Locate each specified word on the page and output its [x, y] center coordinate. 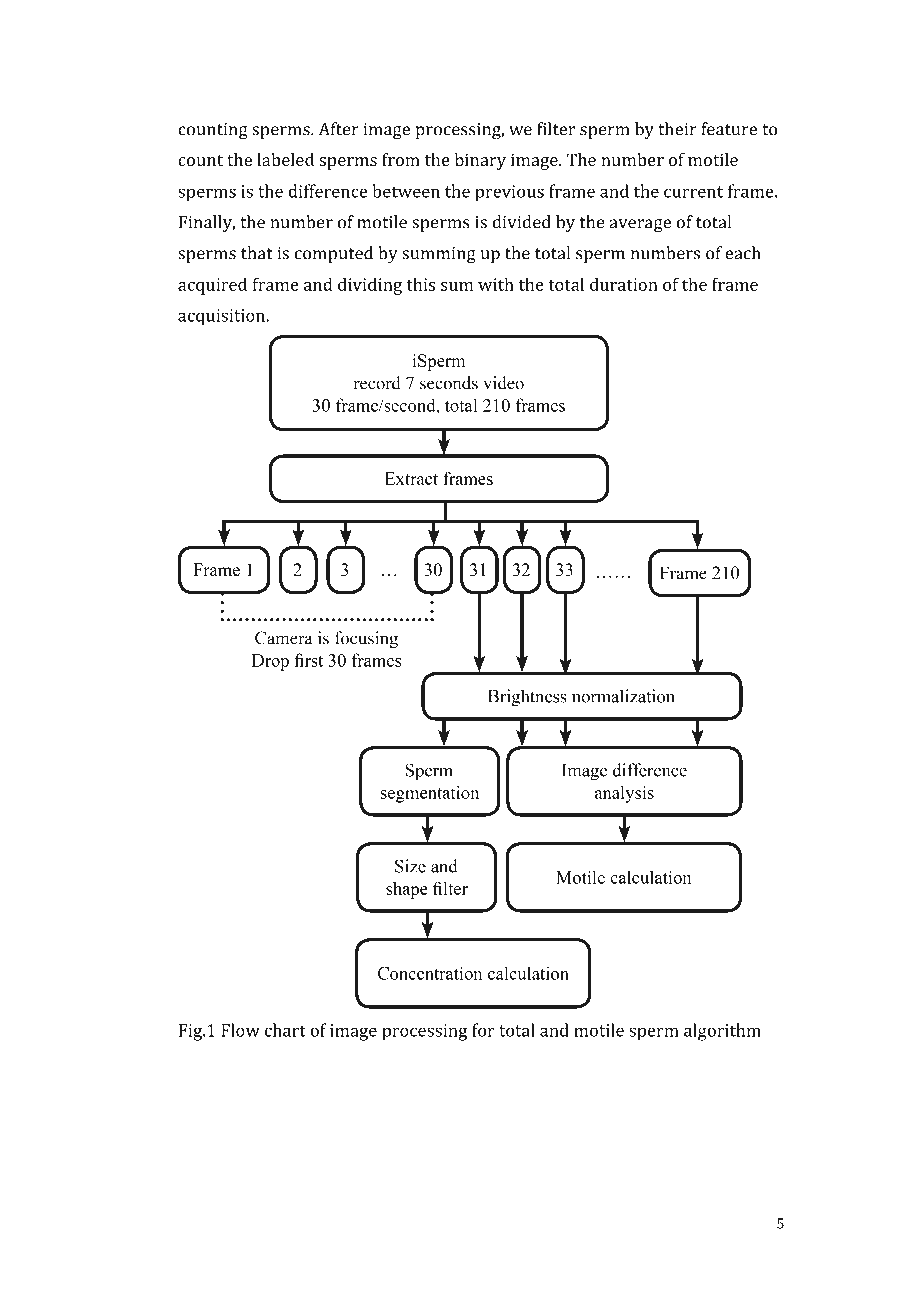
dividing [370, 286]
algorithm [722, 1032]
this [420, 284]
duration [624, 284]
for [483, 1030]
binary [480, 161]
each [743, 253]
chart [285, 1030]
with [496, 284]
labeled [285, 159]
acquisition [223, 317]
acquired [212, 286]
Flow [240, 1030]
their [677, 129]
